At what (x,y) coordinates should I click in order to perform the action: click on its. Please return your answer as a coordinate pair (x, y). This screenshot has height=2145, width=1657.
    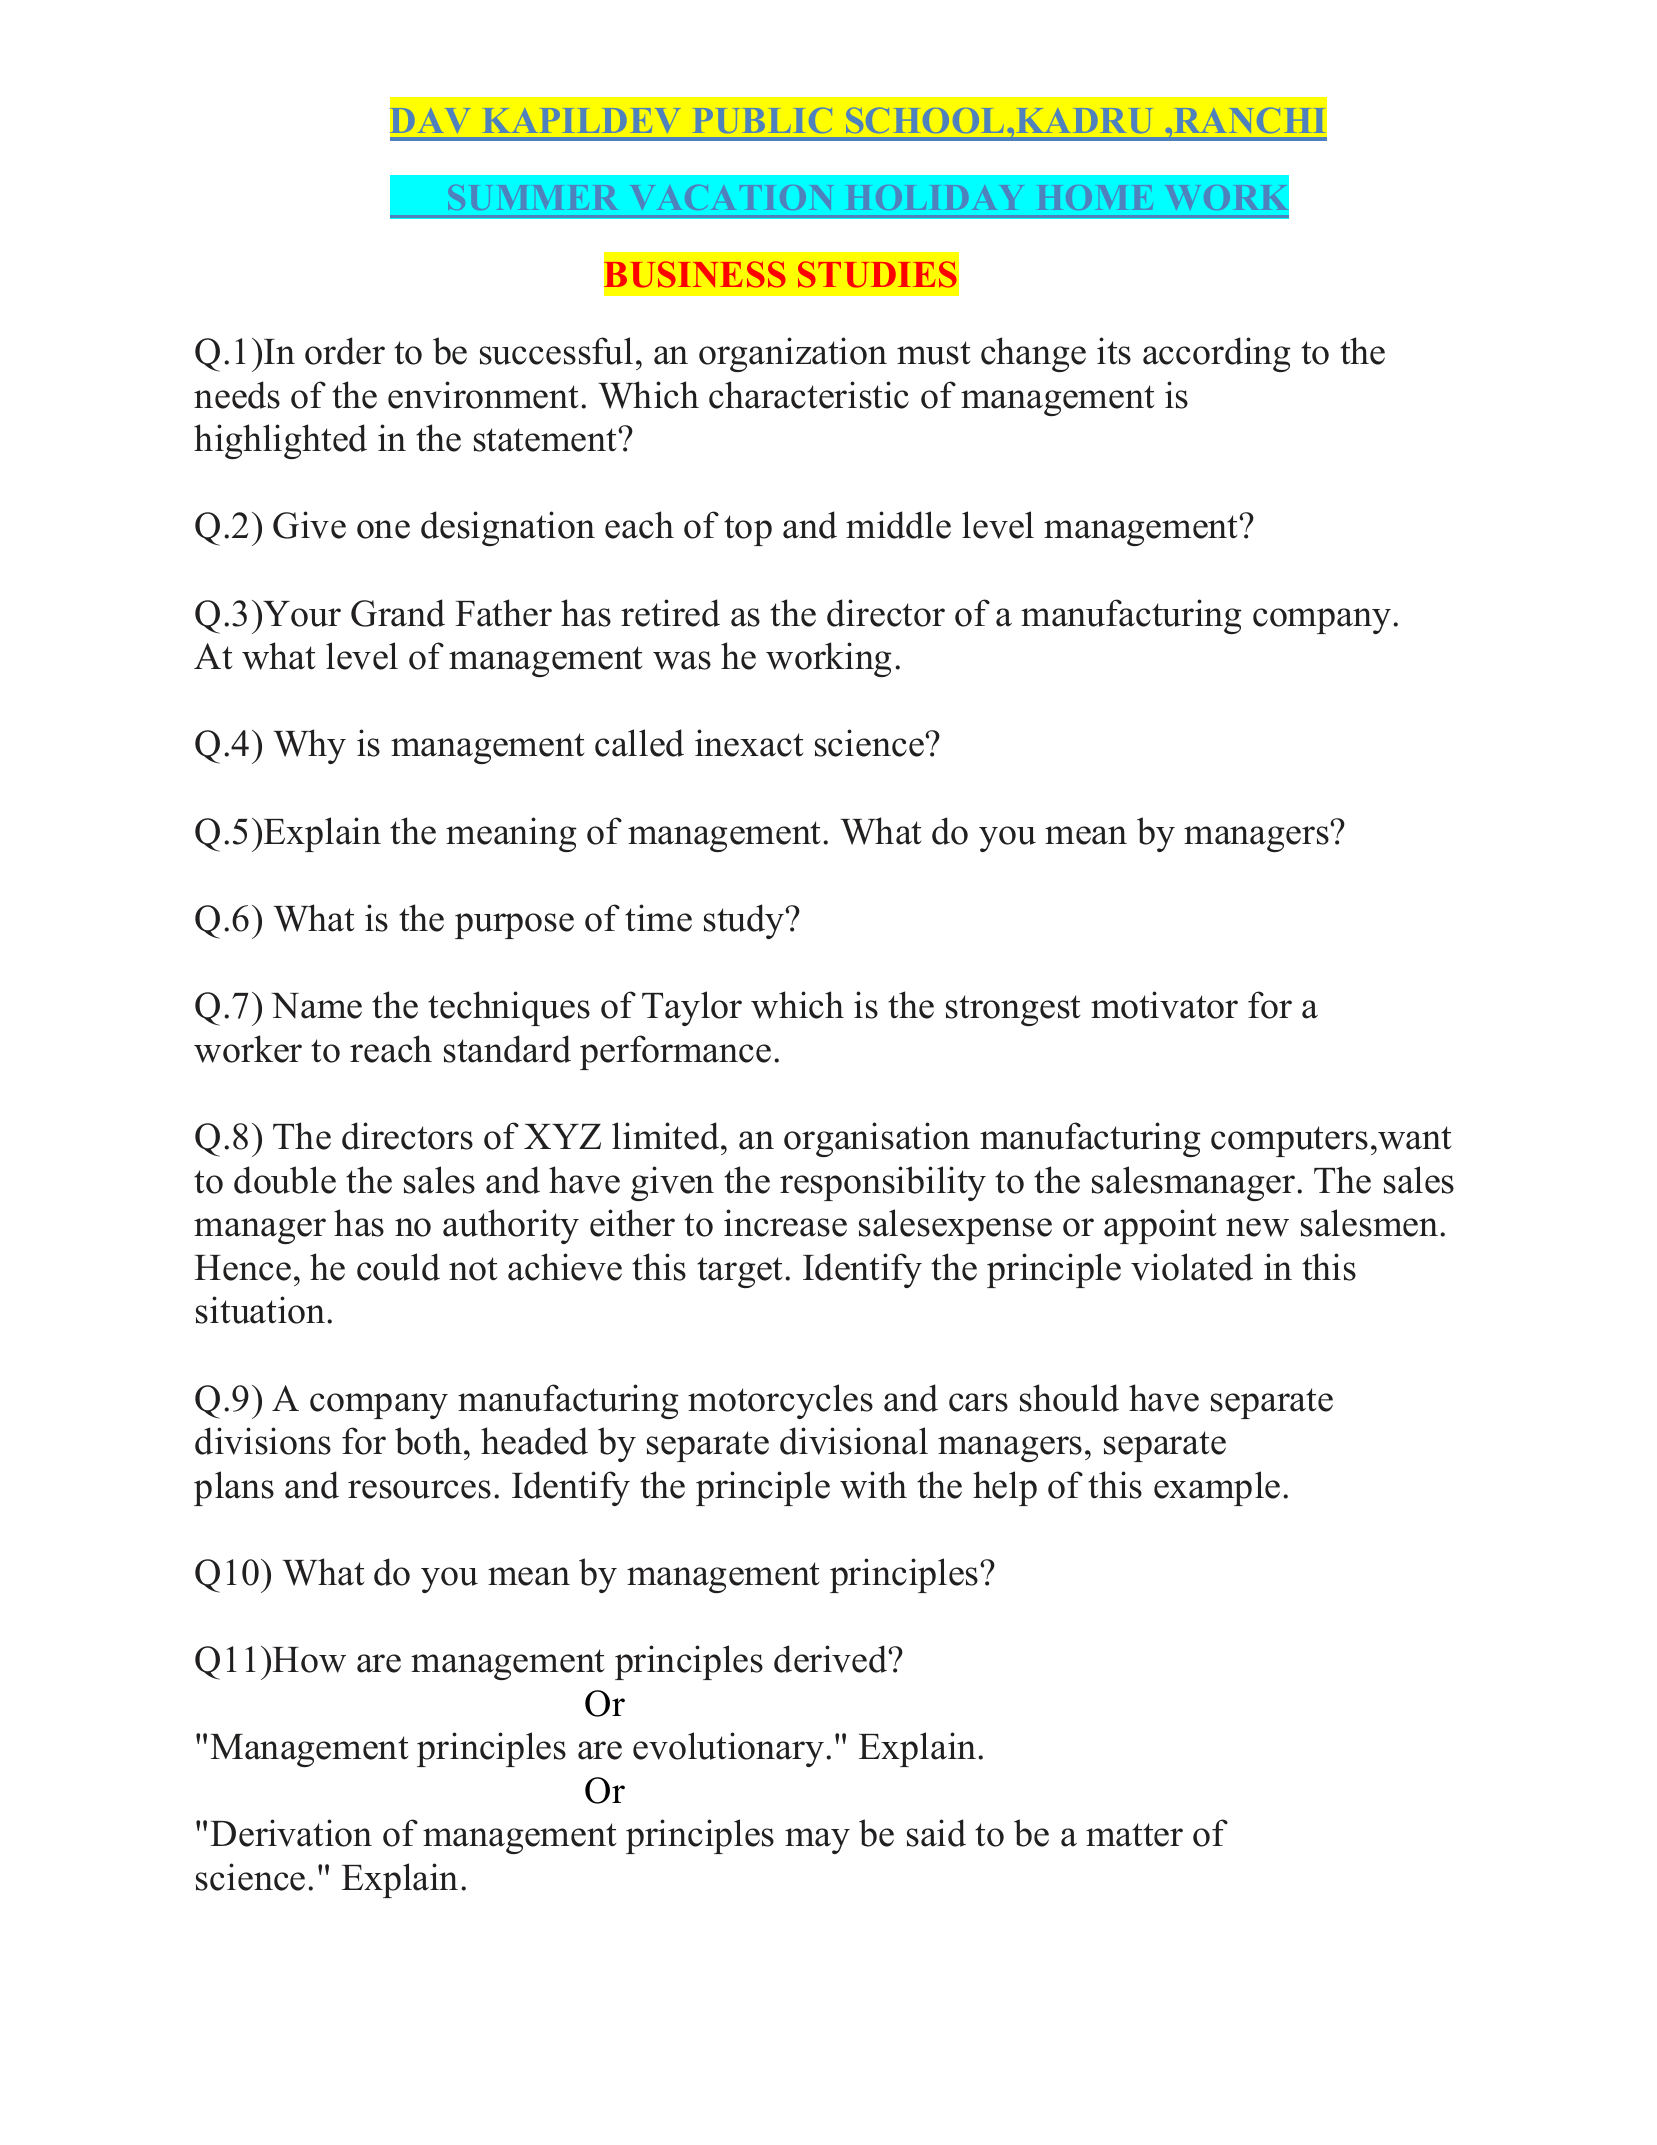
    Looking at the image, I should click on (1114, 351).
